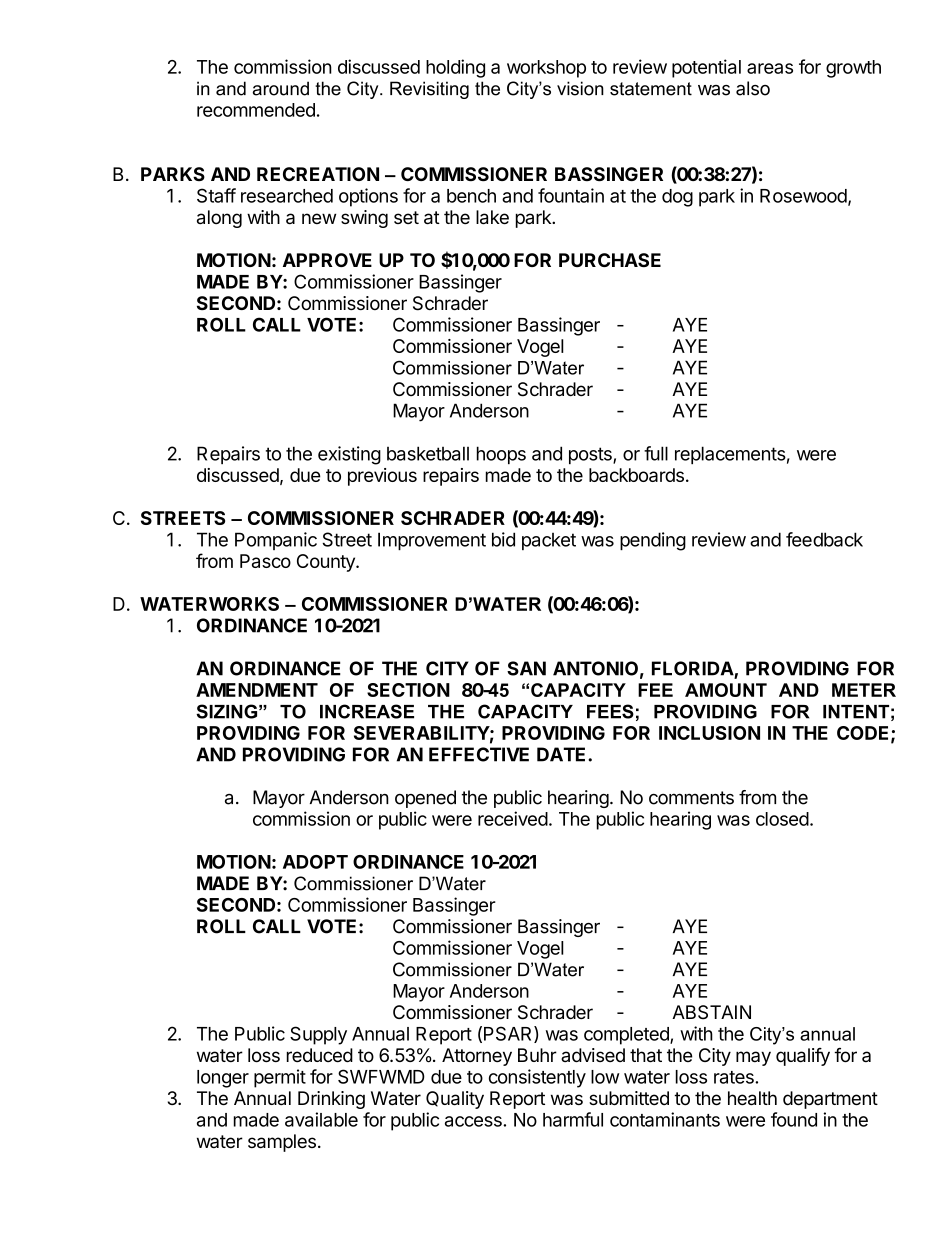  What do you see at coordinates (321, 1119) in the screenshot?
I see `available` at bounding box center [321, 1119].
